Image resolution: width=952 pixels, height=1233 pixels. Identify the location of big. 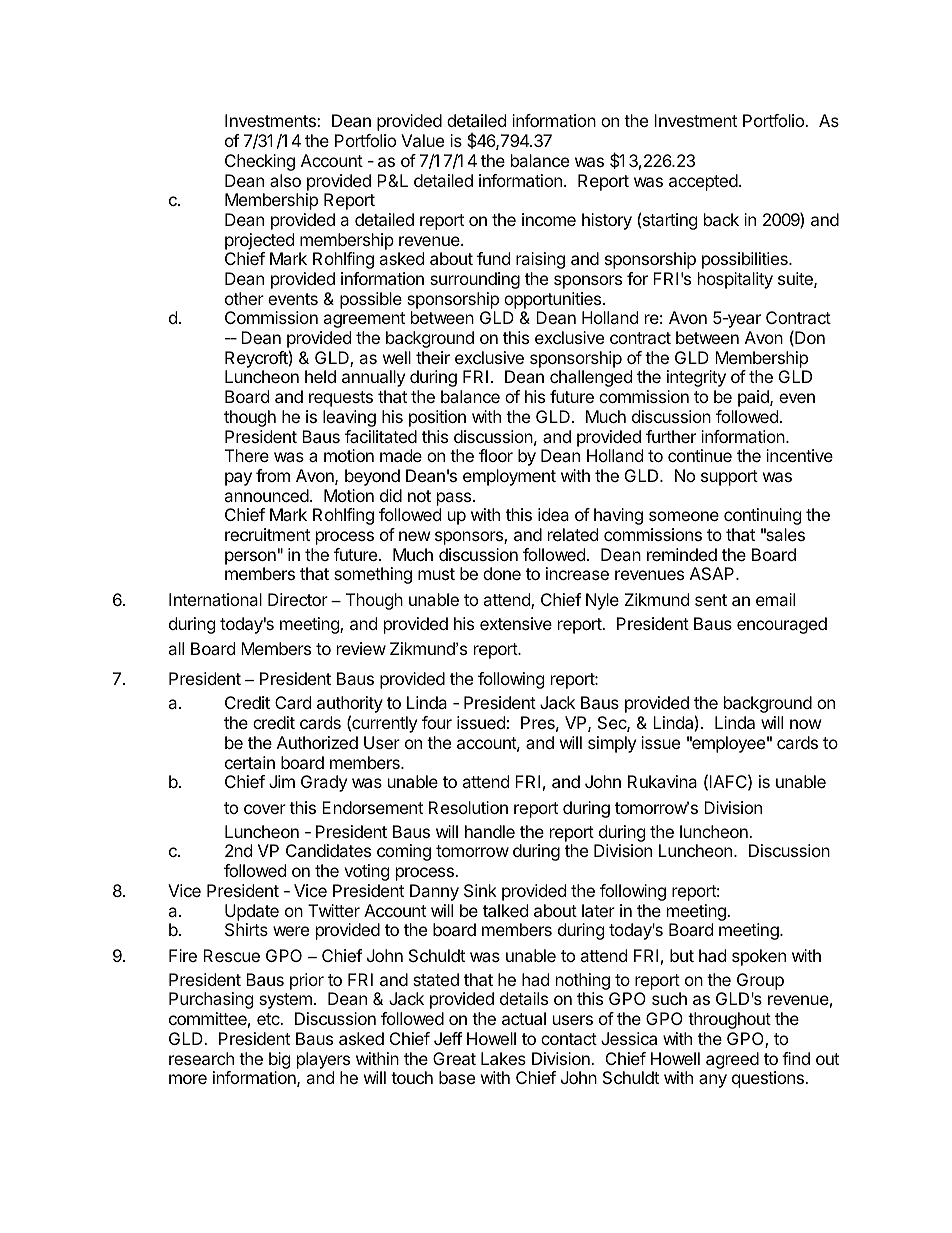
(280, 1060).
